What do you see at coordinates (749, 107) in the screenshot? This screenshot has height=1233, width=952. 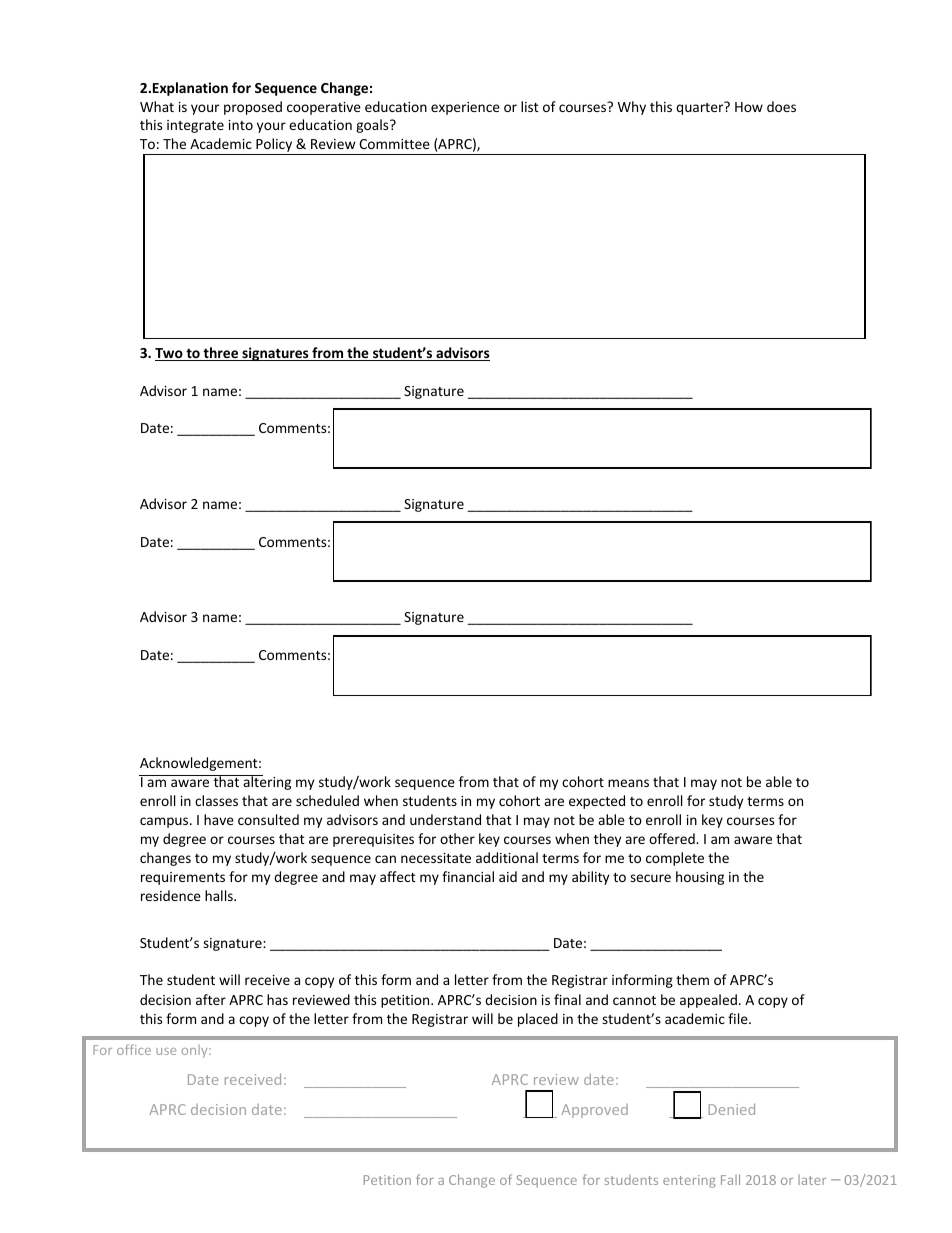 I see `How` at bounding box center [749, 107].
